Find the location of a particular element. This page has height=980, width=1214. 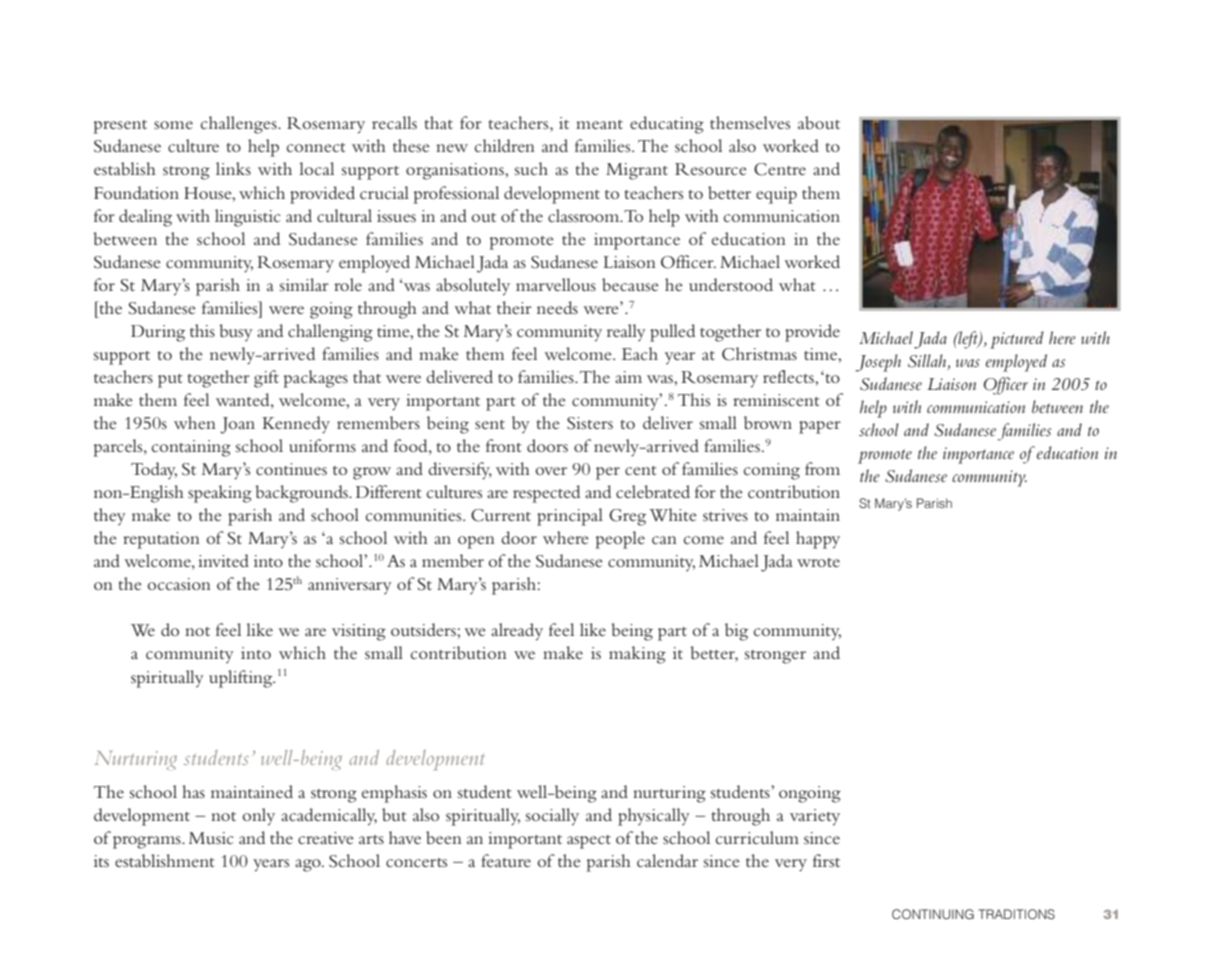

about is located at coordinates (819, 122).
